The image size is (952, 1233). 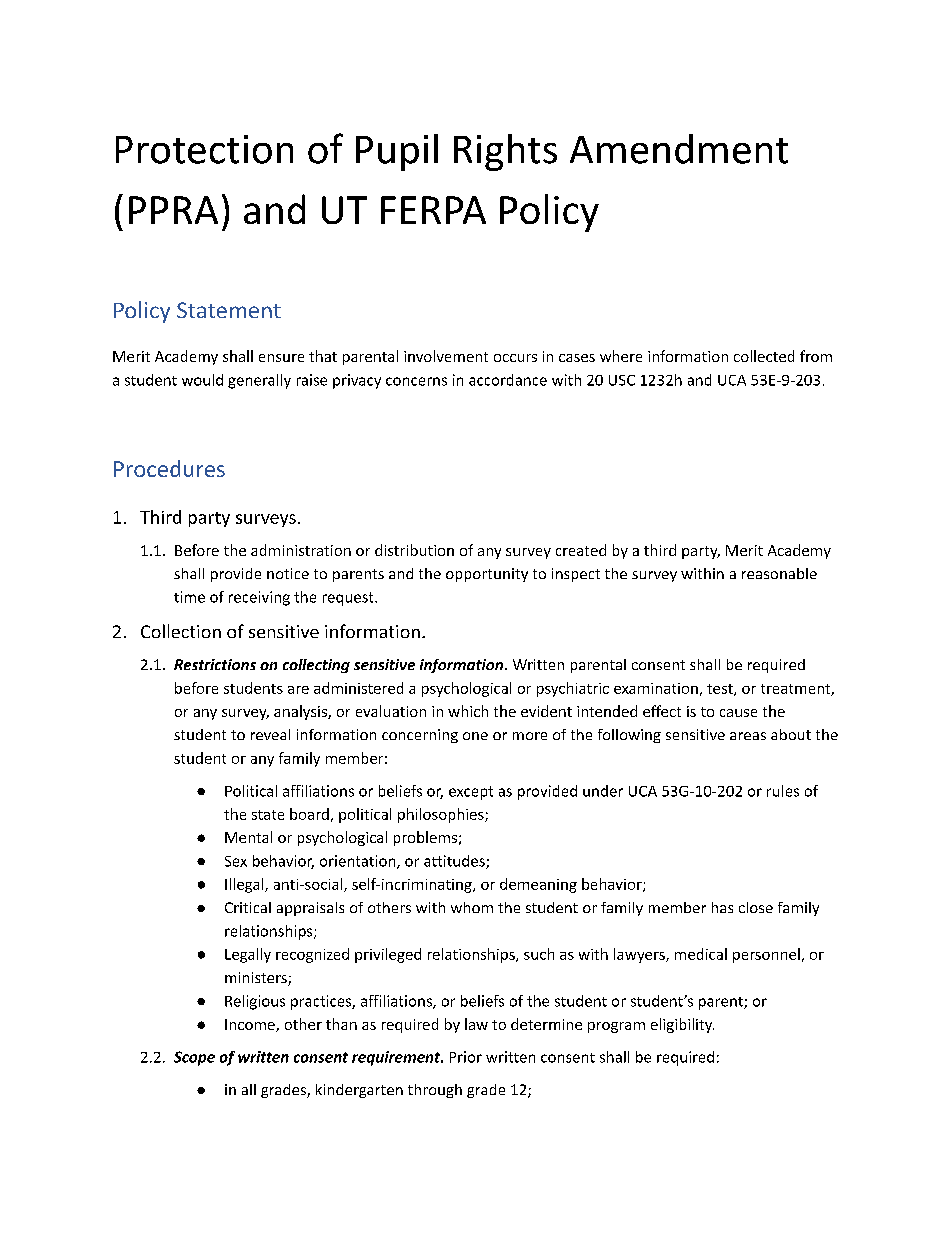 What do you see at coordinates (251, 1025) in the image?
I see `Income` at bounding box center [251, 1025].
